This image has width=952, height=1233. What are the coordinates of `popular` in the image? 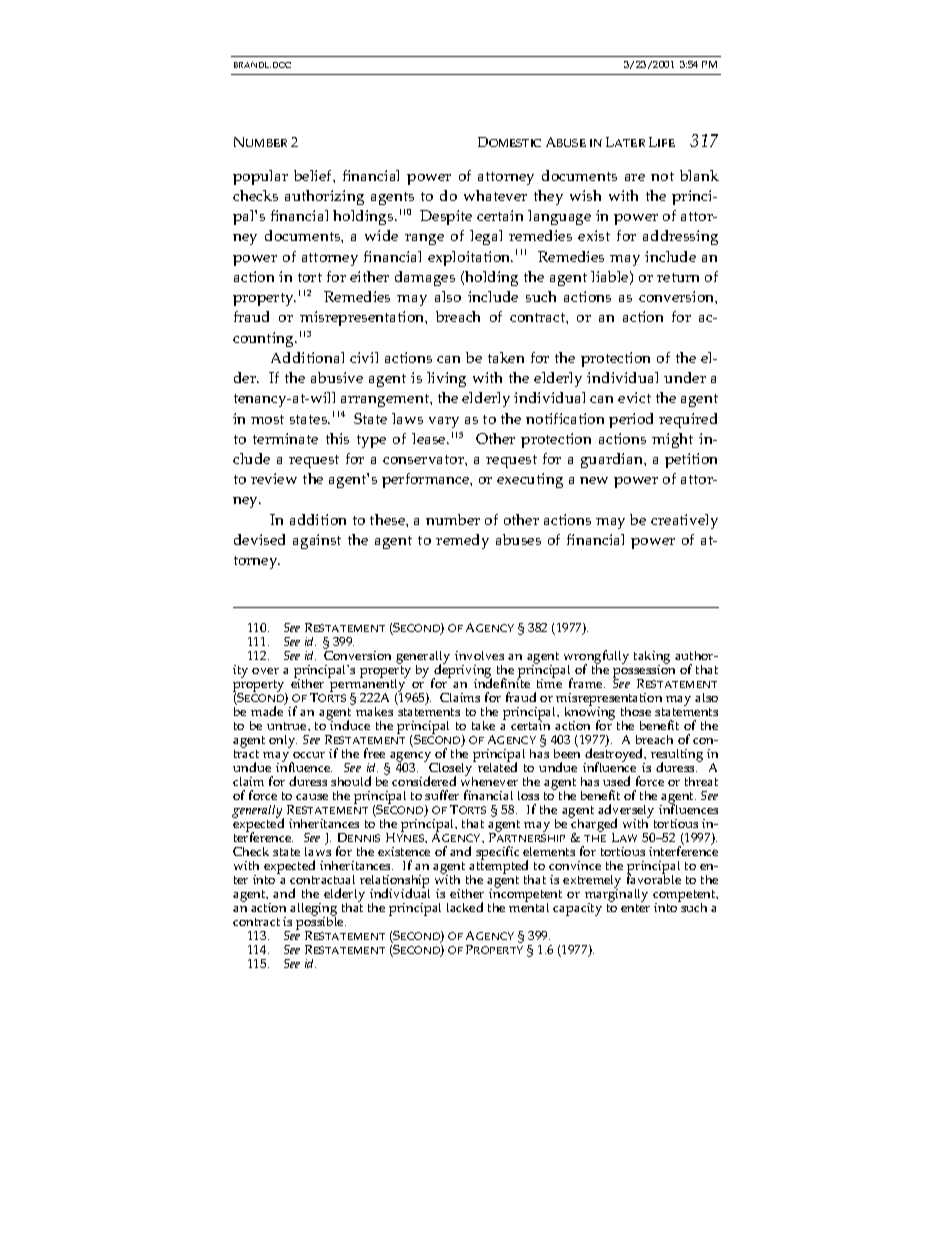 It's located at (260, 177).
